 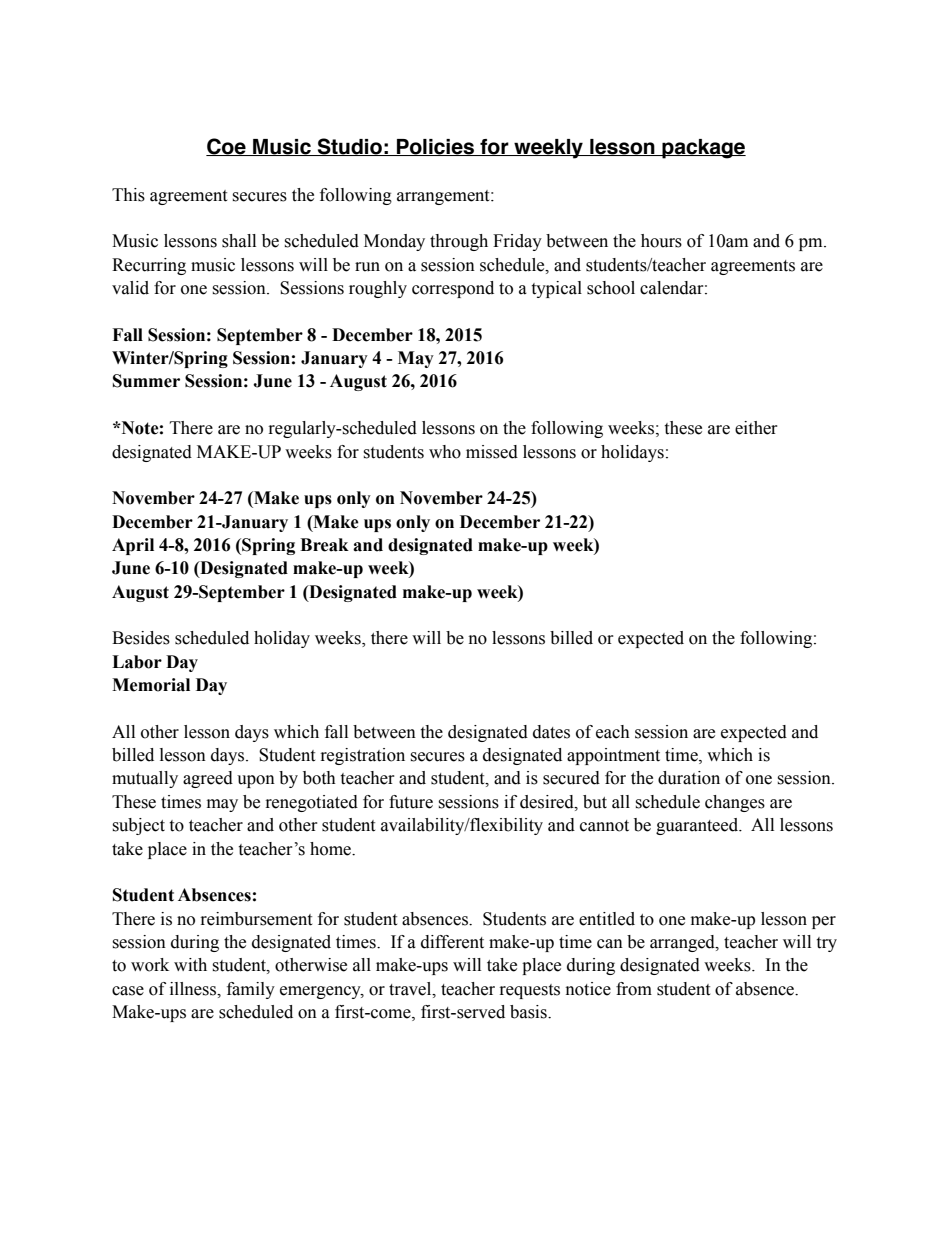 What do you see at coordinates (208, 779) in the screenshot?
I see `agreed` at bounding box center [208, 779].
